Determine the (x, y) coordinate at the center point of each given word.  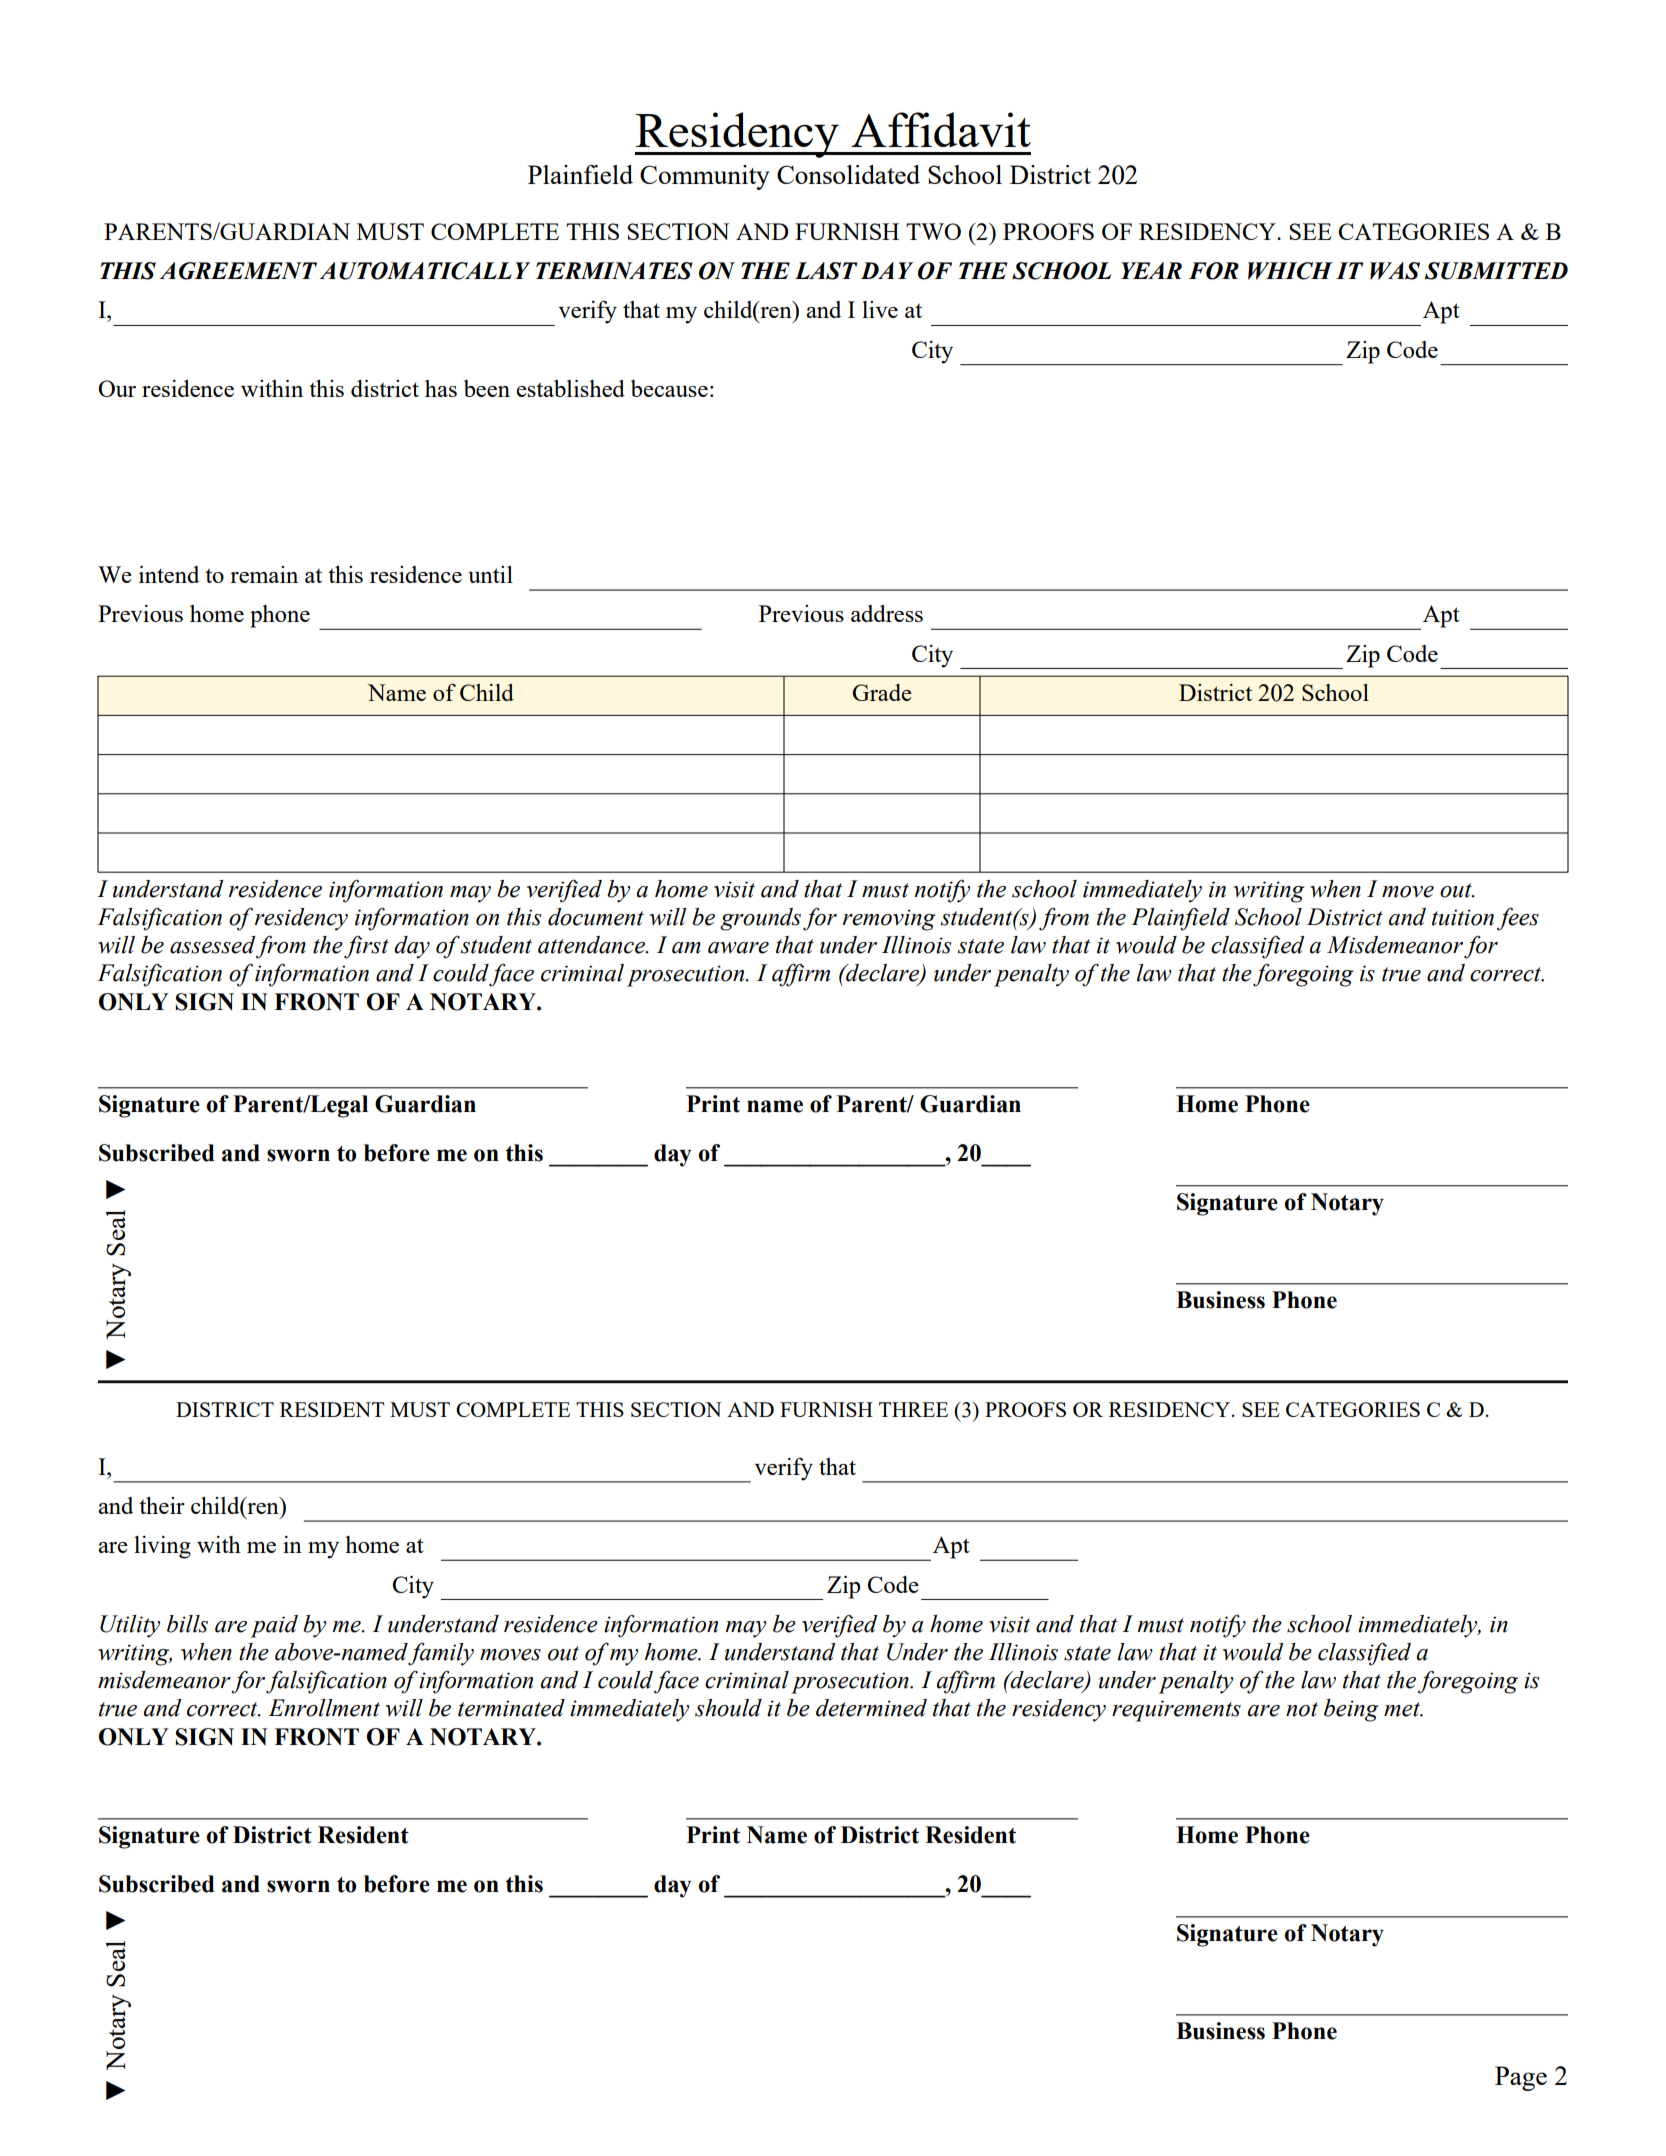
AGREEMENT (238, 271)
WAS (1395, 271)
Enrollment (324, 1708)
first (366, 947)
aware (738, 948)
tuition (1463, 917)
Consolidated (848, 174)
